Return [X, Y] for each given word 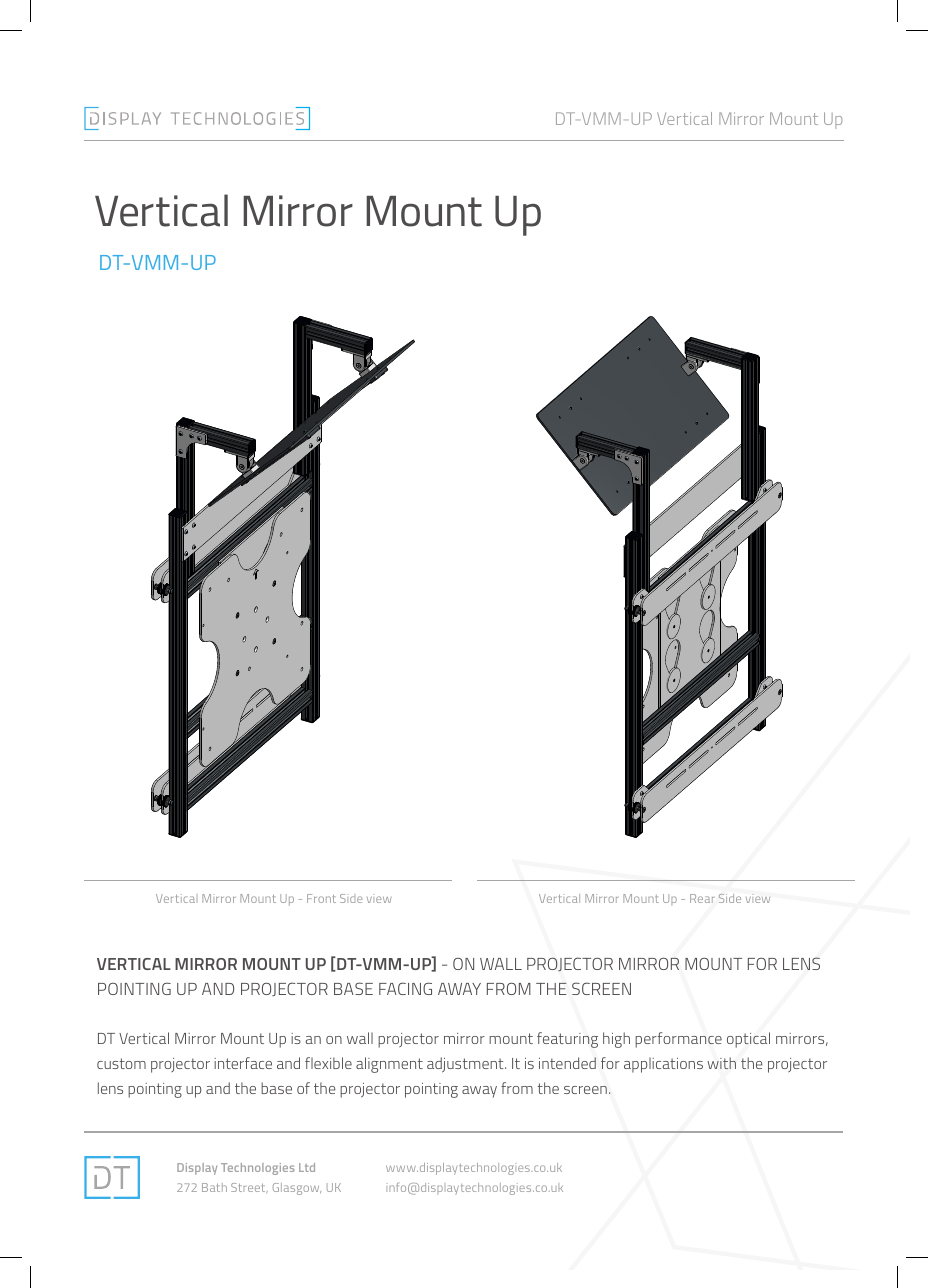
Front [321, 898]
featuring [567, 1040]
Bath [214, 1187]
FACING [405, 988]
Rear [702, 898]
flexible [328, 1063]
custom [121, 1063]
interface [243, 1063]
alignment [389, 1065]
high [616, 1040]
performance [678, 1040]
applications [663, 1065]
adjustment [466, 1065]
